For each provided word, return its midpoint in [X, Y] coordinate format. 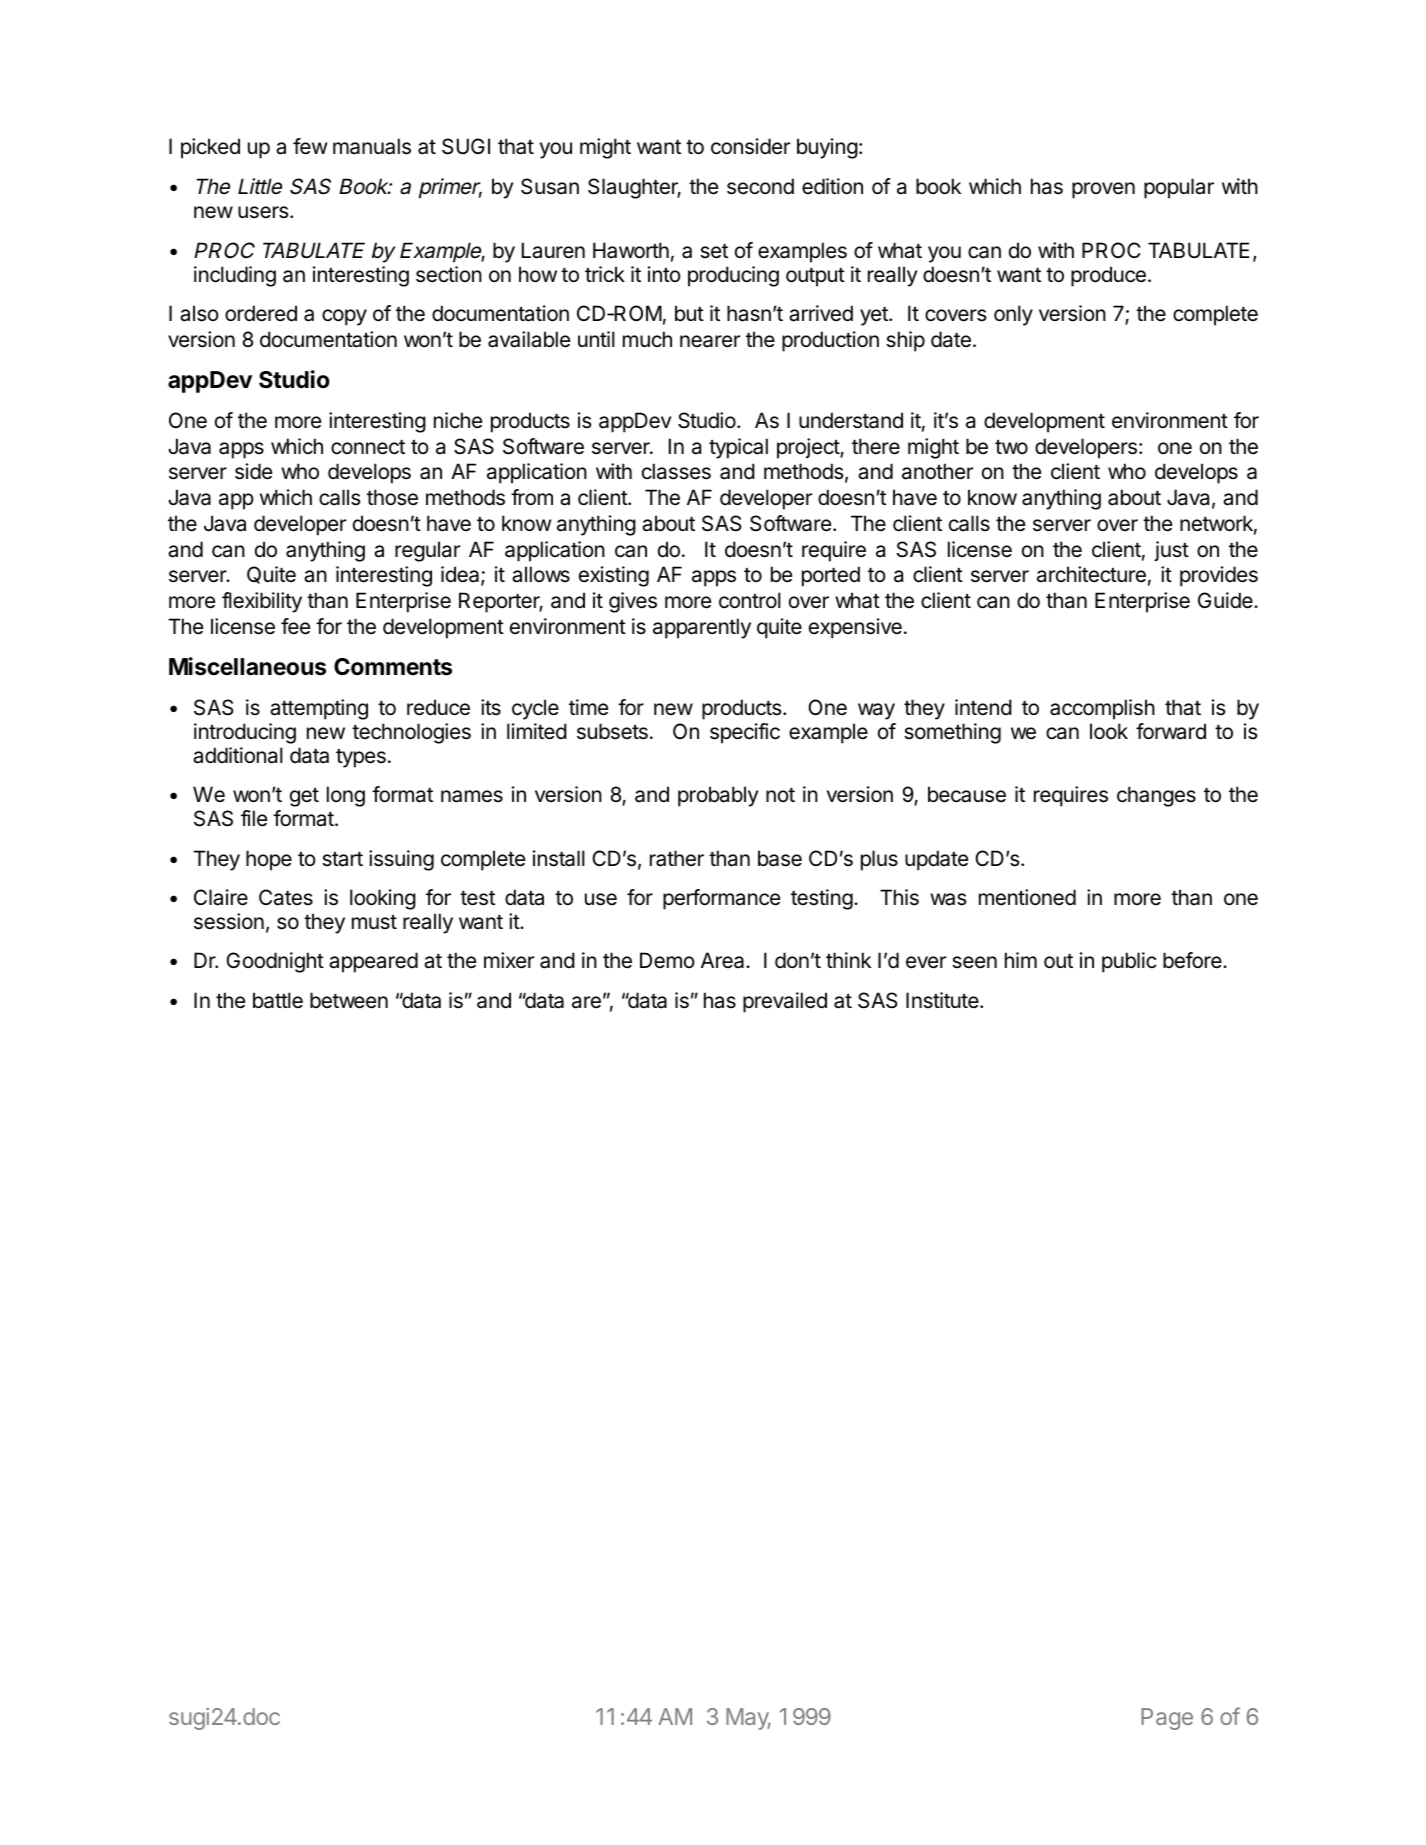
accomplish [1102, 709]
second [760, 186]
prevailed [785, 1002]
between [349, 1000]
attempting [319, 709]
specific [745, 733]
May [748, 1719]
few [310, 146]
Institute [943, 1000]
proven [1103, 190]
